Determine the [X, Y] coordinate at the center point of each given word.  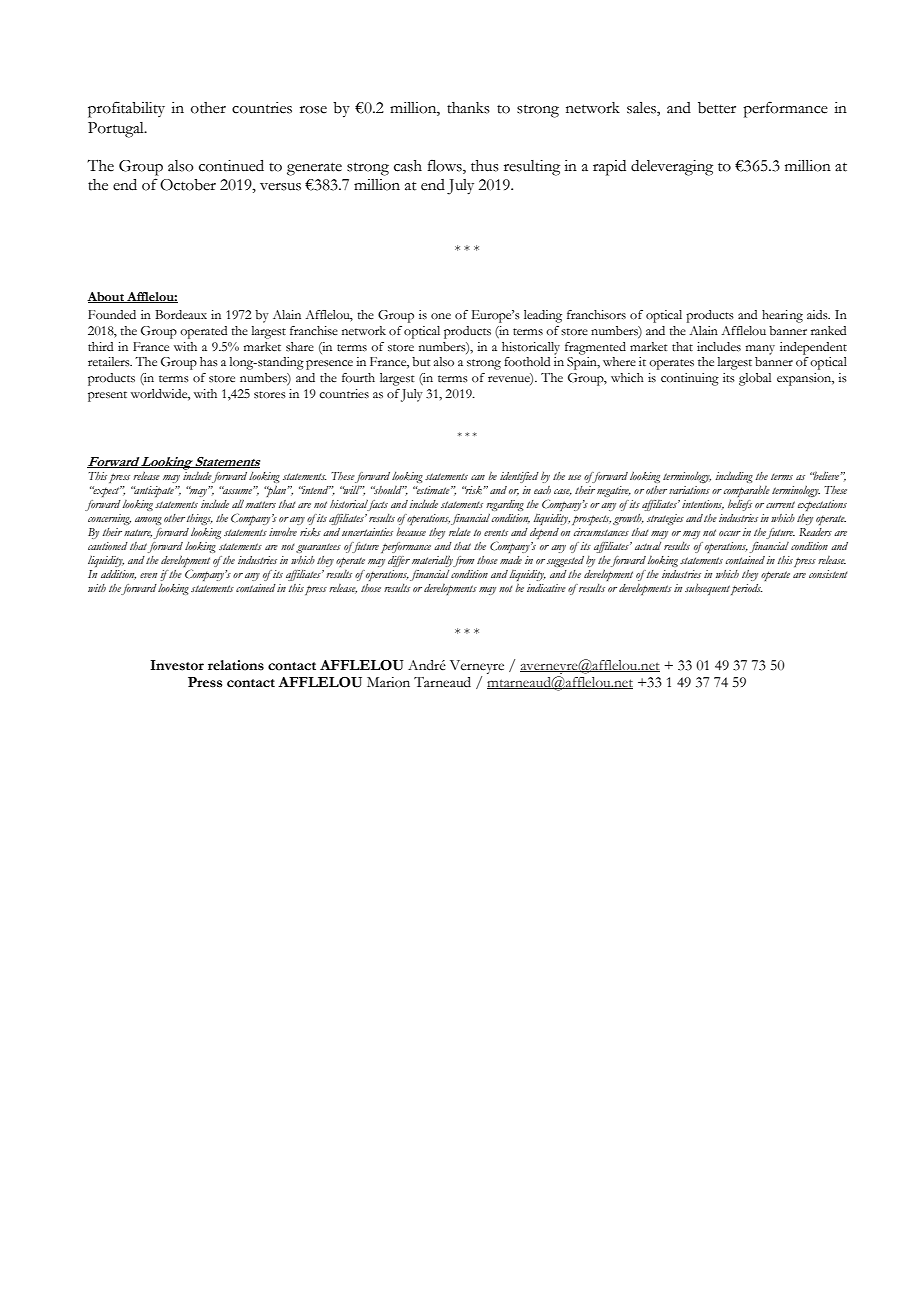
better [717, 108]
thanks [468, 108]
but [421, 361]
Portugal [117, 130]
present [107, 396]
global [755, 379]
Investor [177, 665]
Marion [388, 682]
